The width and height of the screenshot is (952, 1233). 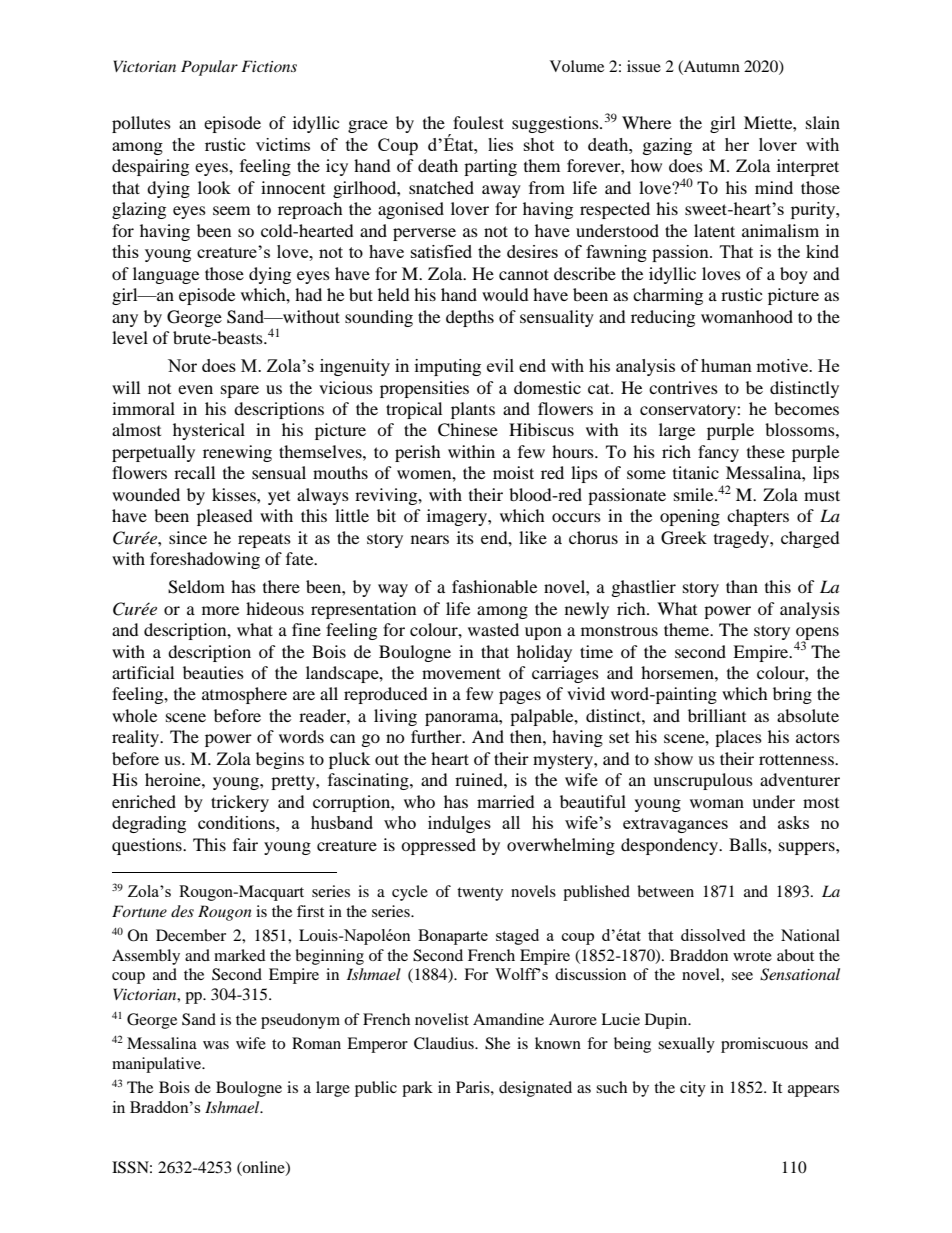 I want to click on conservatory, so click(x=689, y=411).
